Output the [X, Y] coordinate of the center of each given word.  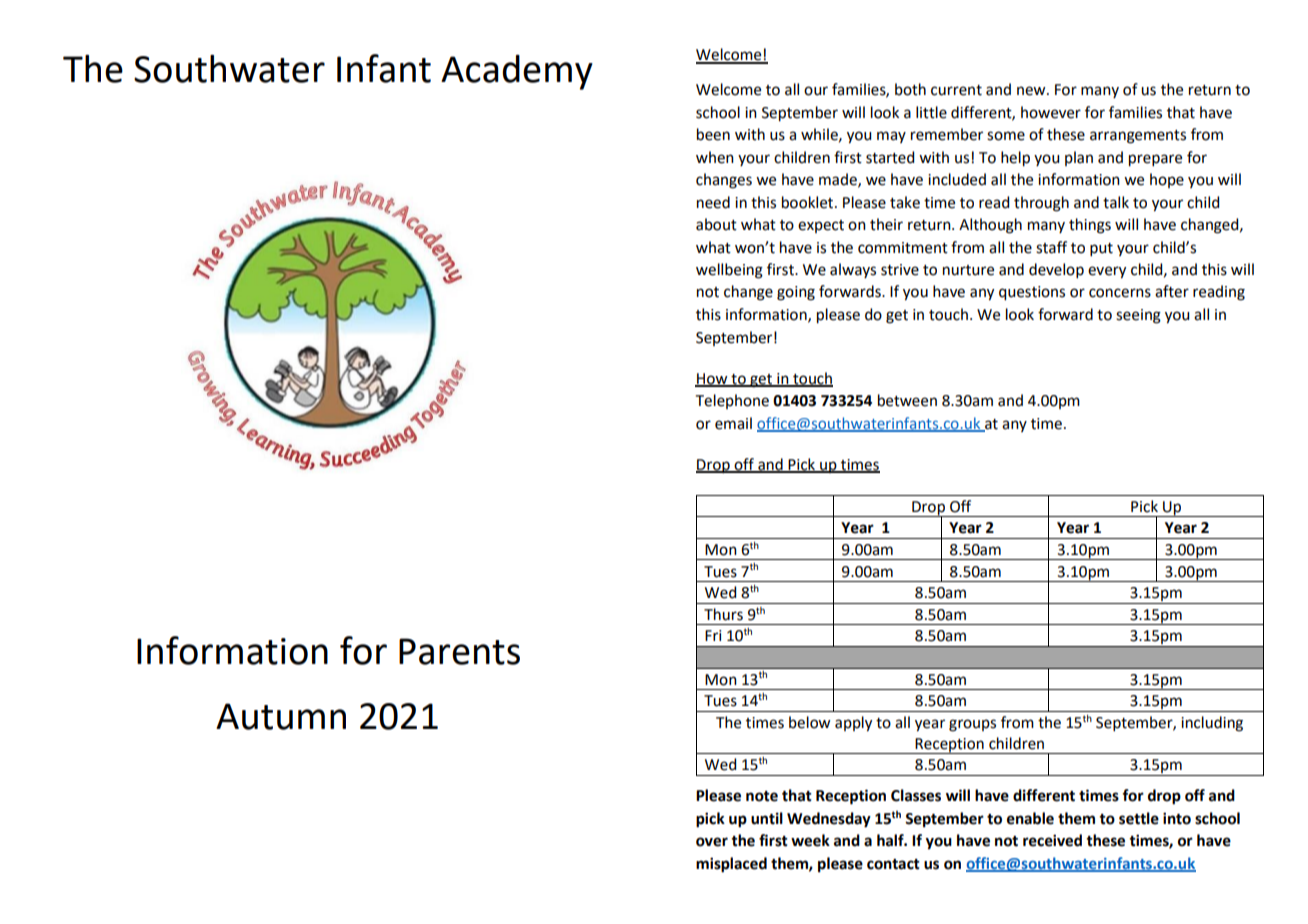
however [1051, 112]
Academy [517, 72]
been [713, 134]
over [712, 842]
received [1052, 840]
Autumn [281, 716]
